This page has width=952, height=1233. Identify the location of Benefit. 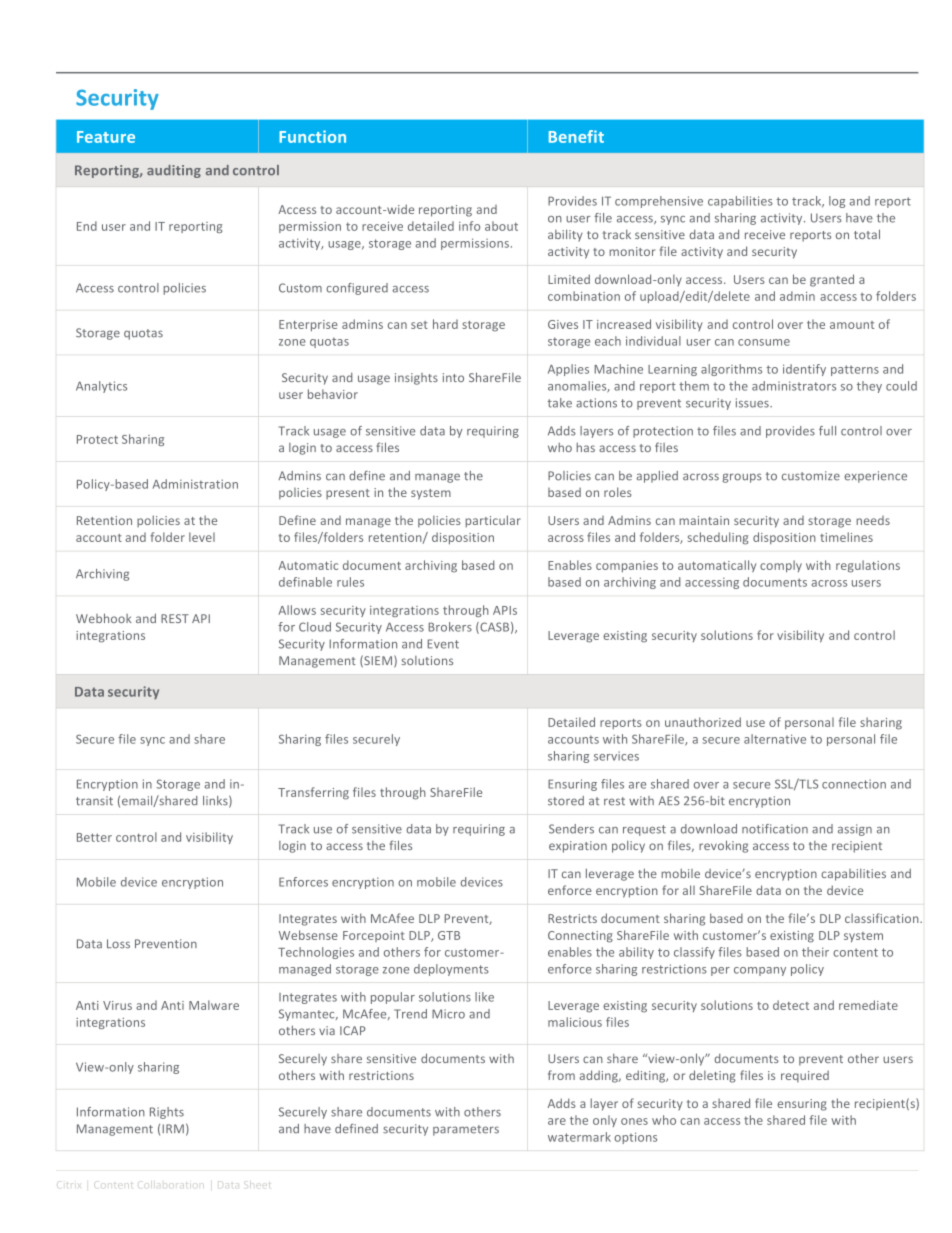
(576, 136).
